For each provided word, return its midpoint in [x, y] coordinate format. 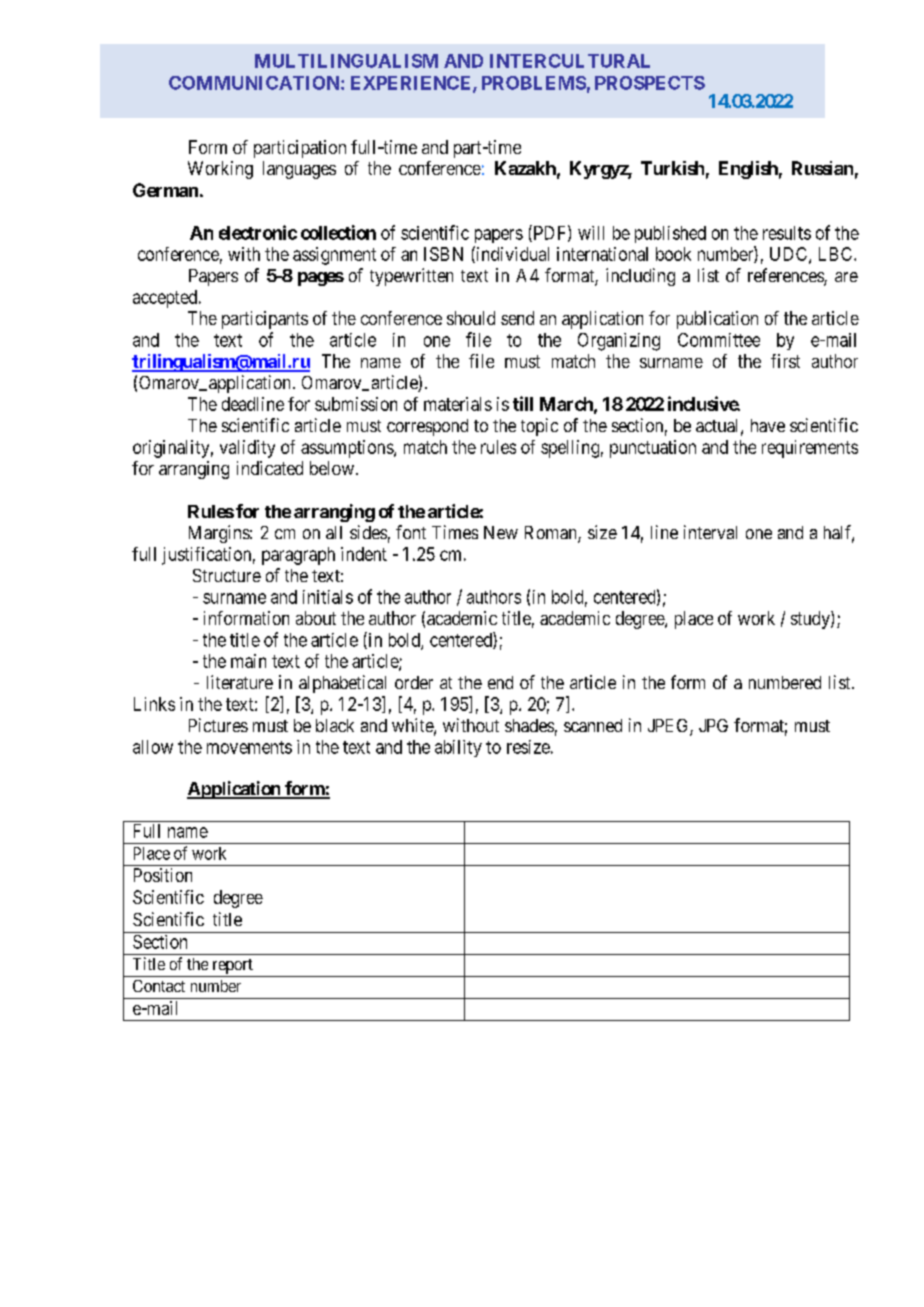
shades [529, 725]
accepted [166, 299]
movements [249, 747]
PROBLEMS [534, 83]
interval [710, 532]
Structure [227, 575]
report [233, 966]
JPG [713, 725]
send [517, 318]
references [786, 276]
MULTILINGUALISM [346, 61]
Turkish [672, 168]
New [501, 532]
